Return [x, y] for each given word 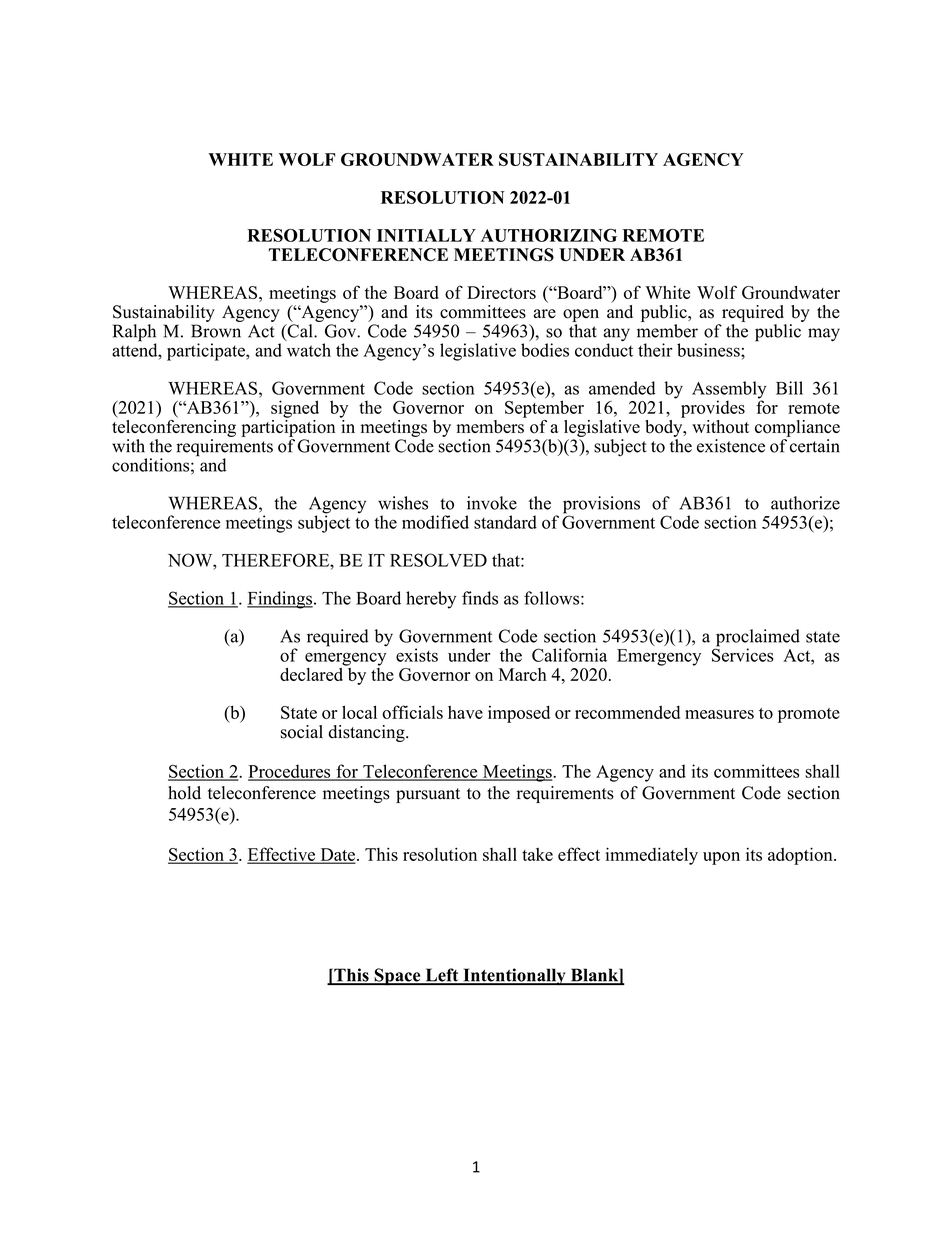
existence [731, 446]
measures [719, 714]
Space [397, 977]
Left [442, 976]
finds [480, 598]
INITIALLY [426, 235]
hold [184, 793]
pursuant [428, 795]
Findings [280, 600]
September [544, 409]
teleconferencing [174, 427]
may [824, 335]
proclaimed [757, 639]
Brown [216, 331]
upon [721, 858]
